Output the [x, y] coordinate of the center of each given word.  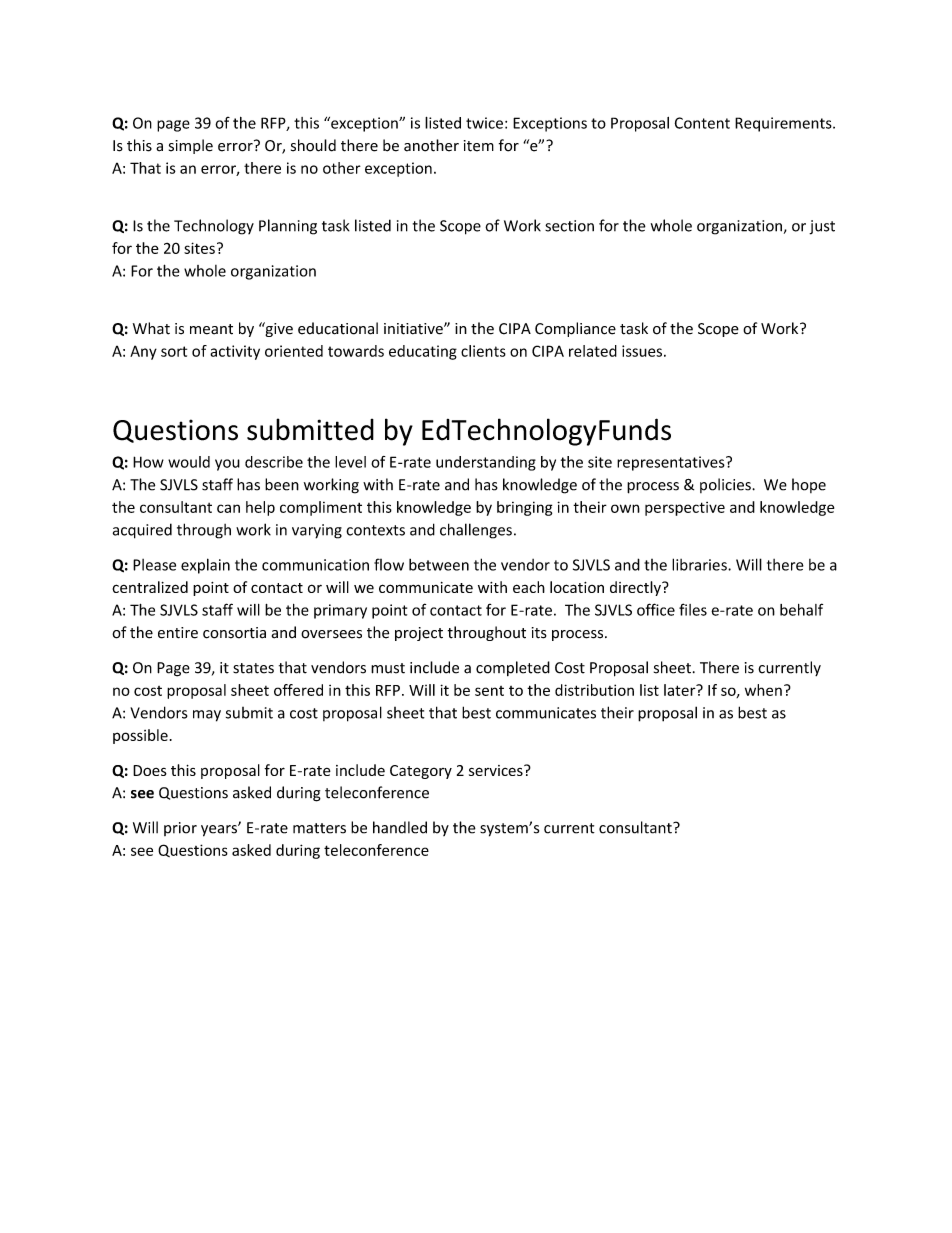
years [220, 830]
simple [191, 146]
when [763, 690]
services [497, 770]
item [479, 146]
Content [702, 123]
